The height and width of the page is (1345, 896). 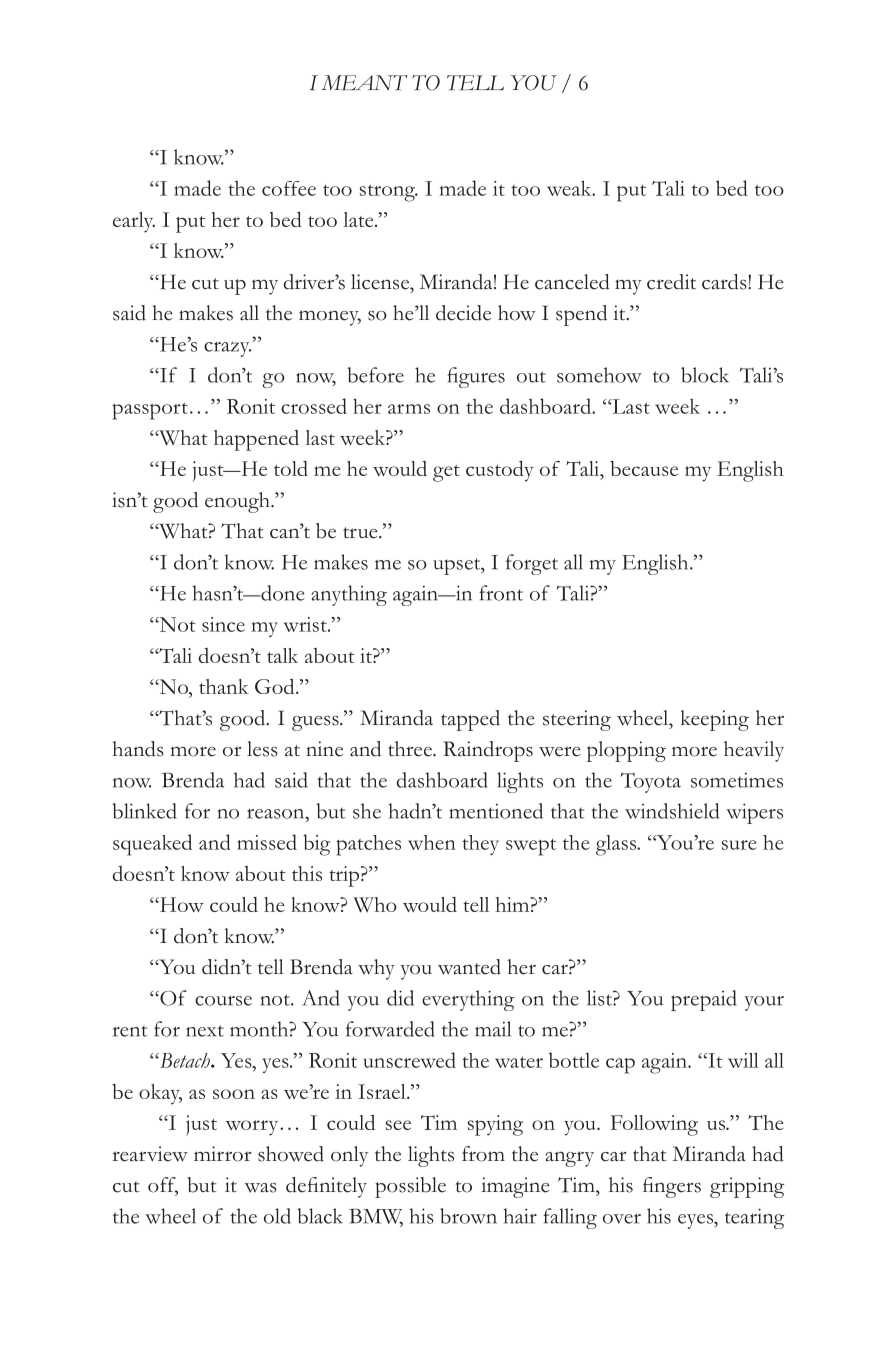 I want to click on enough, so click(x=238, y=502).
